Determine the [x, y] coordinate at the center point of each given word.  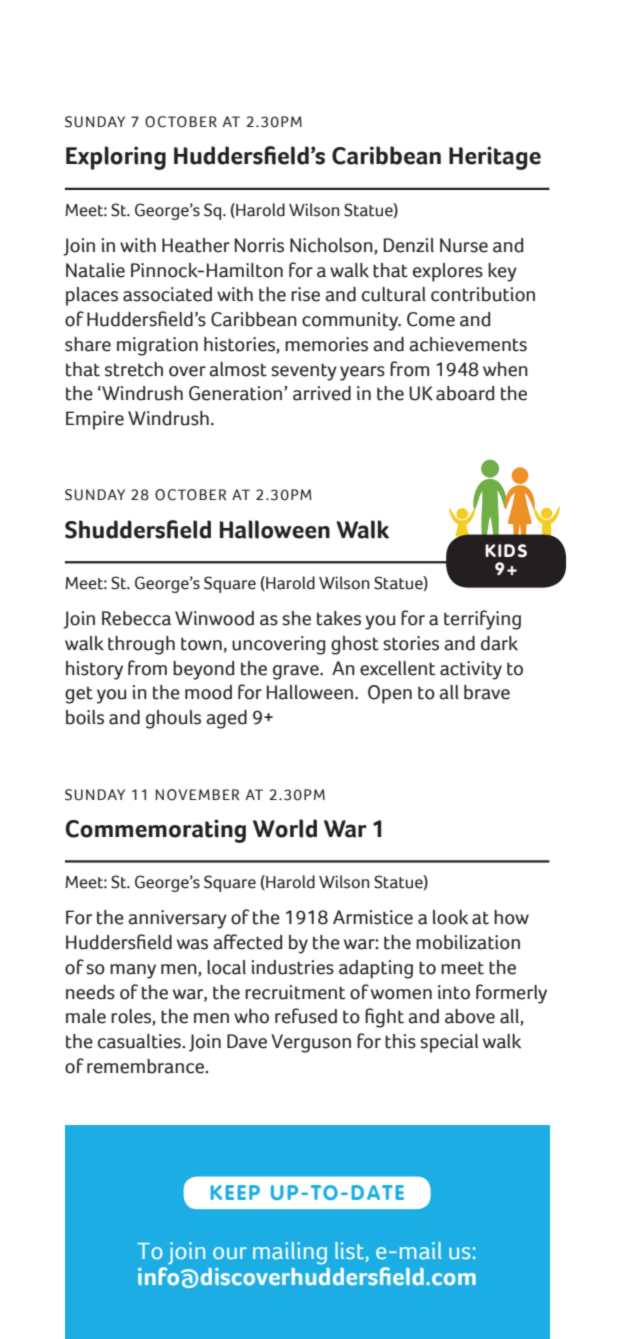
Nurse [464, 245]
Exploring [116, 158]
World [285, 828]
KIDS [506, 551]
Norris [259, 245]
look [450, 917]
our [230, 1253]
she [296, 618]
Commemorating [155, 831]
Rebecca [136, 618]
